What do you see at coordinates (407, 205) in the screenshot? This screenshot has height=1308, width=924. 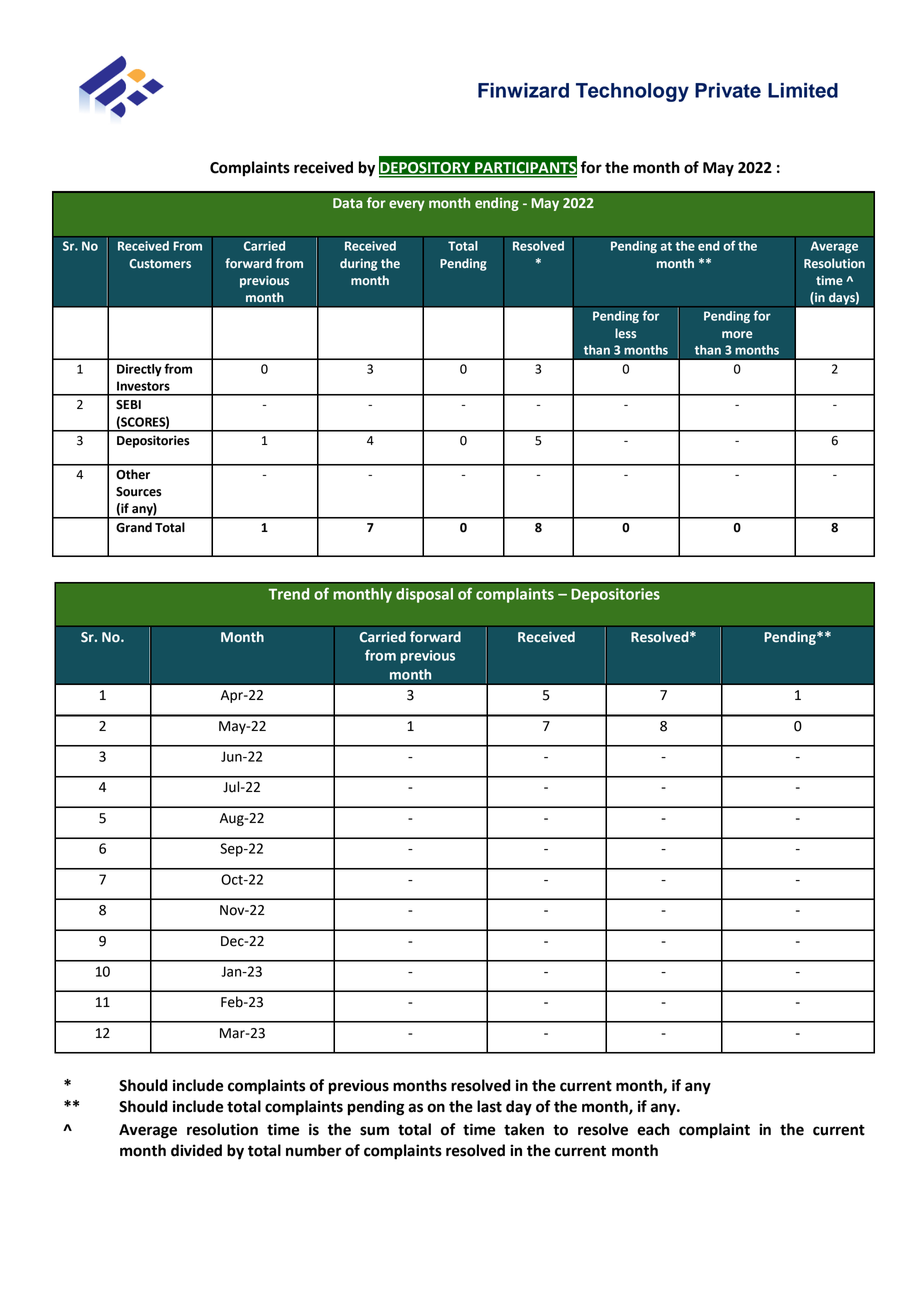 I see `every` at bounding box center [407, 205].
